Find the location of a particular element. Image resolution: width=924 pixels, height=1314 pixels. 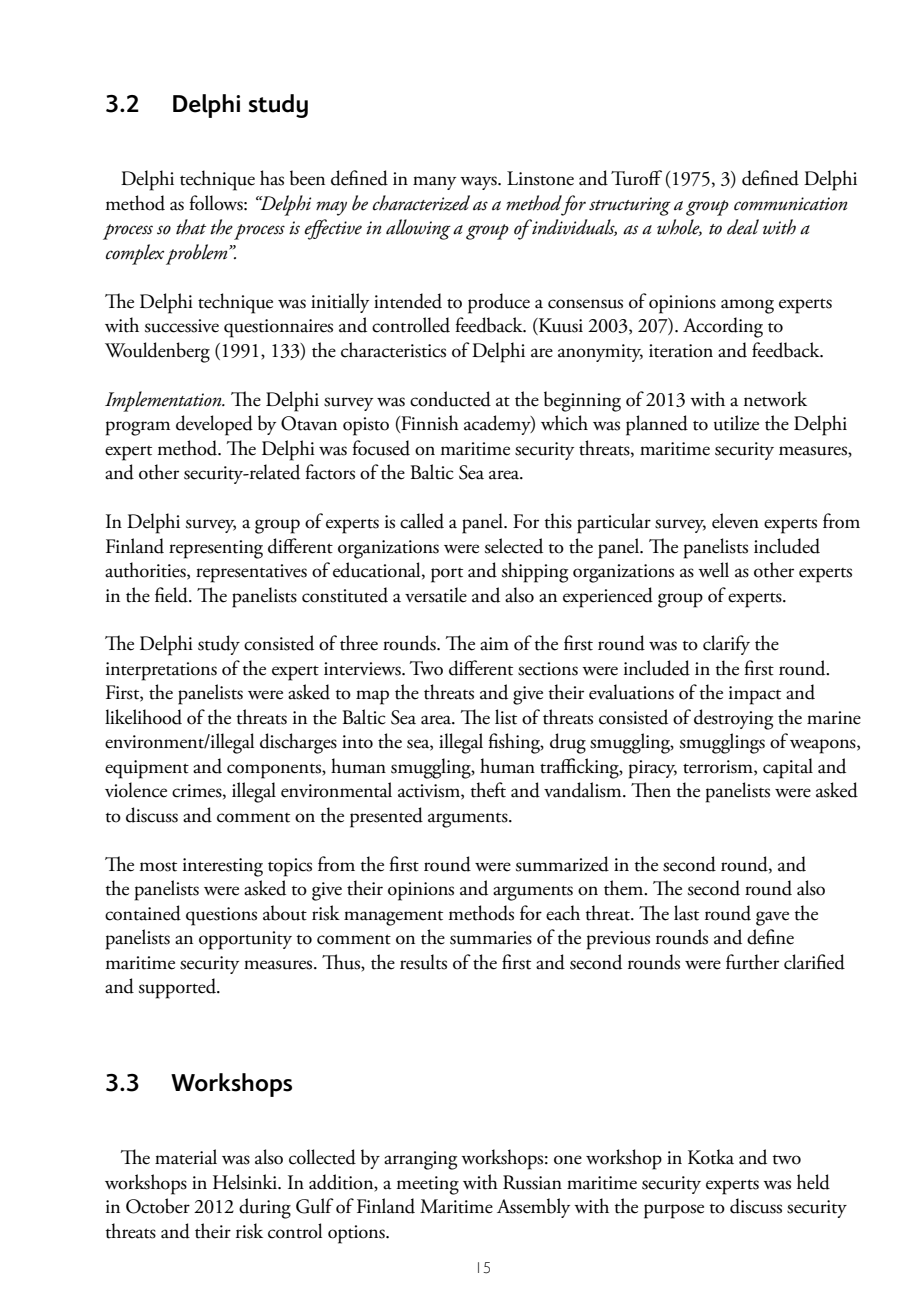

impact is located at coordinates (755, 695).
